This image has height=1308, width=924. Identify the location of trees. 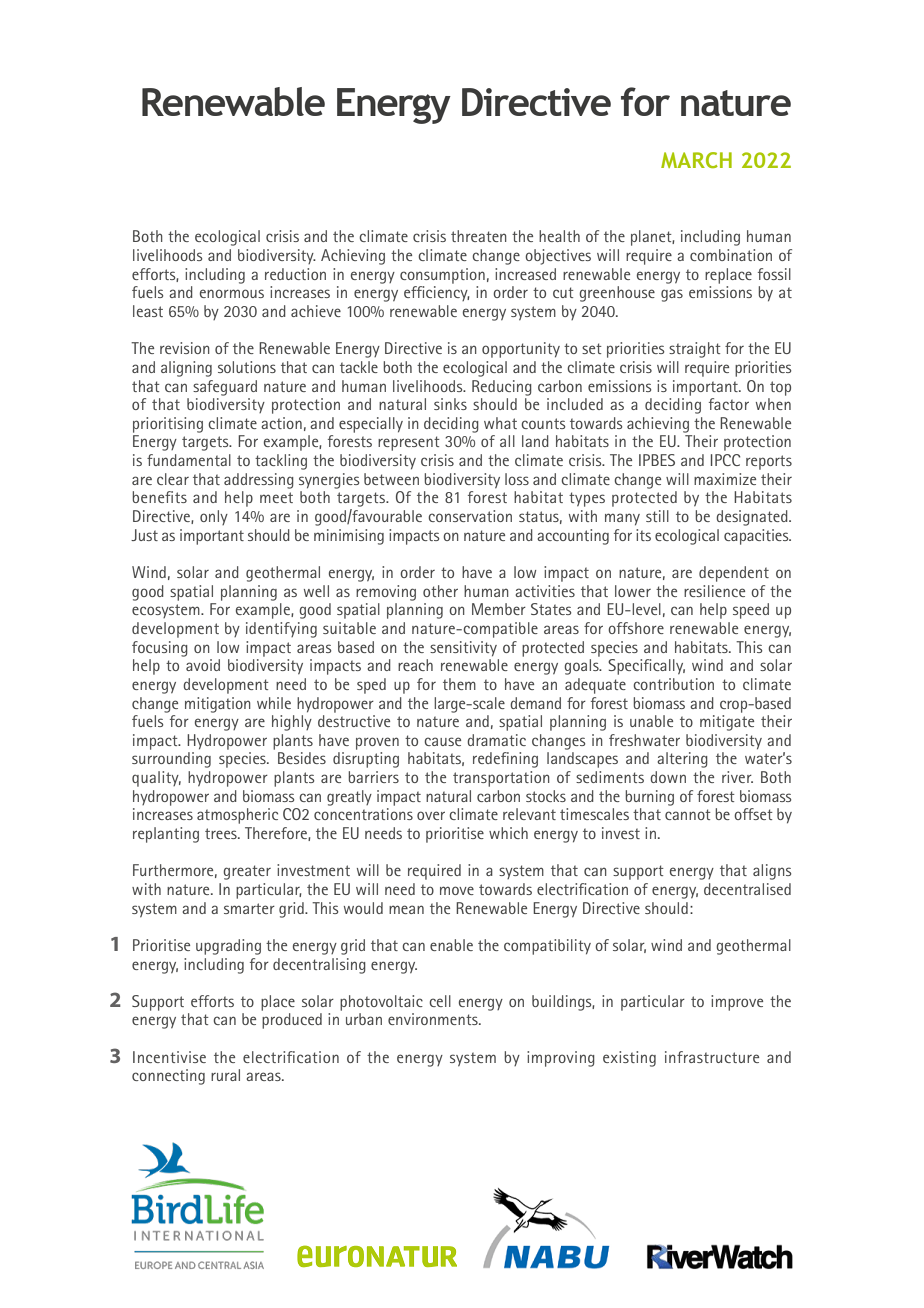
(222, 833).
